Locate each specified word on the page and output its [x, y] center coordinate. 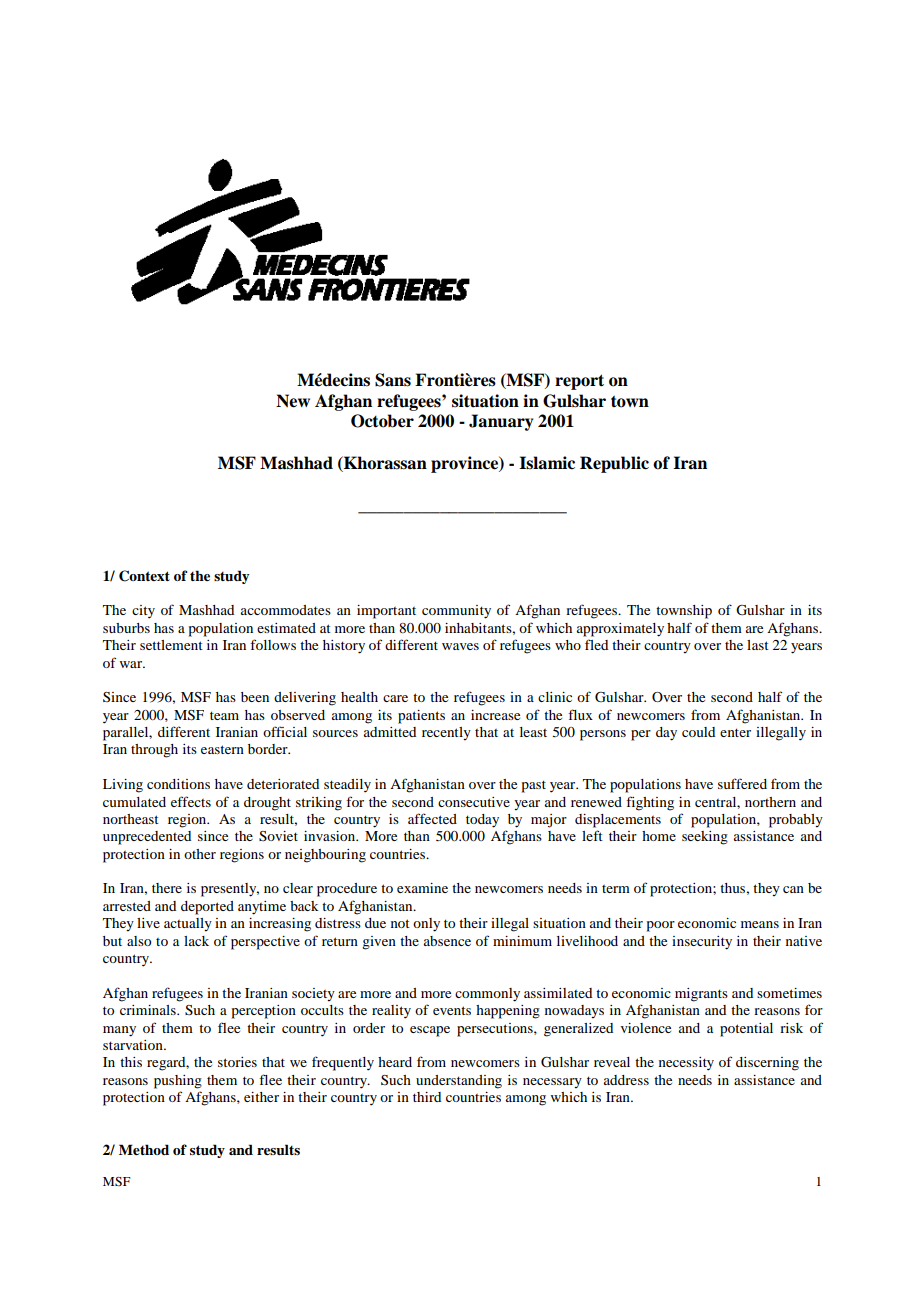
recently [446, 734]
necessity [686, 1064]
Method [144, 1149]
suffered [742, 783]
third [427, 1097]
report [579, 382]
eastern [222, 749]
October [382, 421]
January [501, 422]
